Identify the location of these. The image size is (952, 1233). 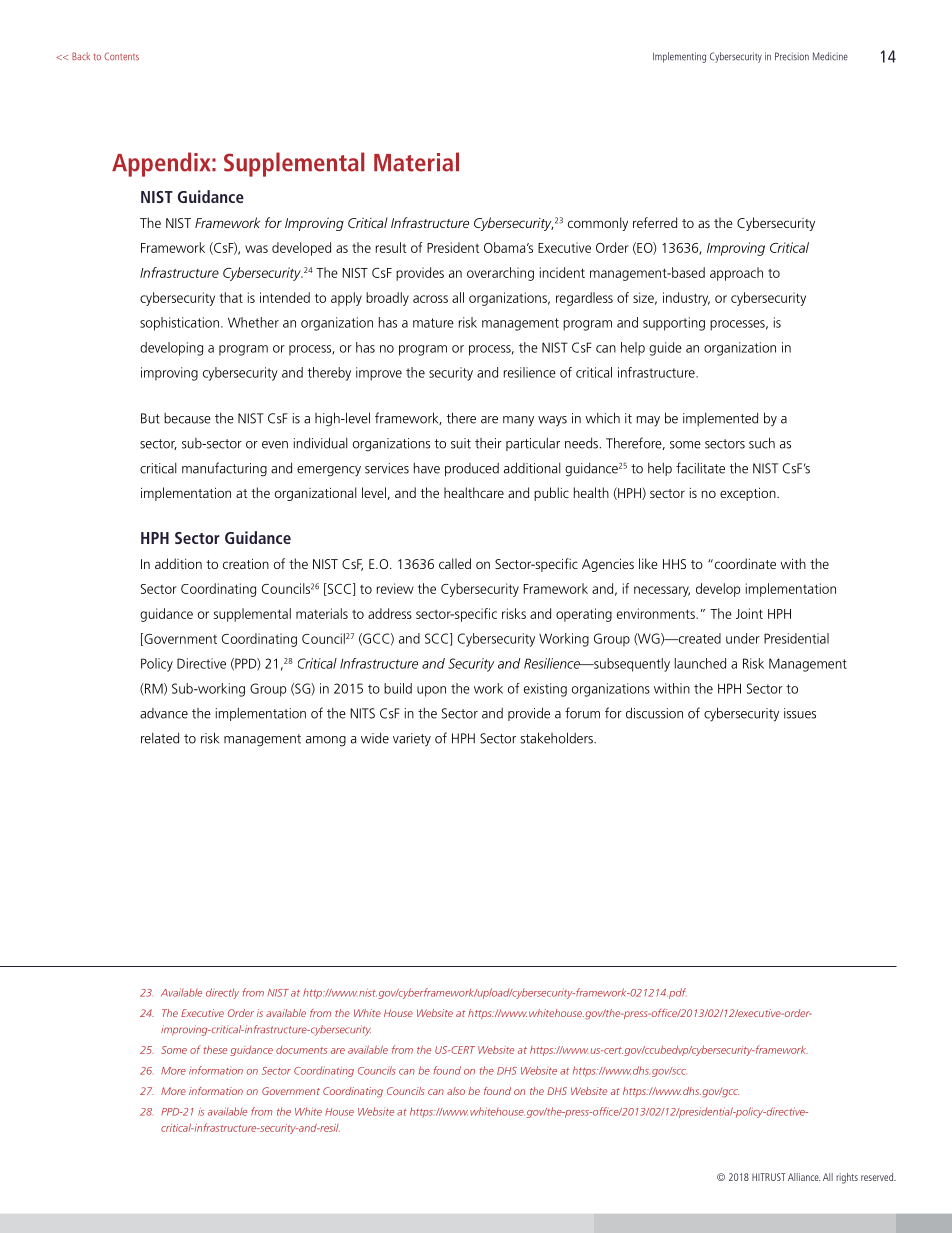
(215, 1050).
